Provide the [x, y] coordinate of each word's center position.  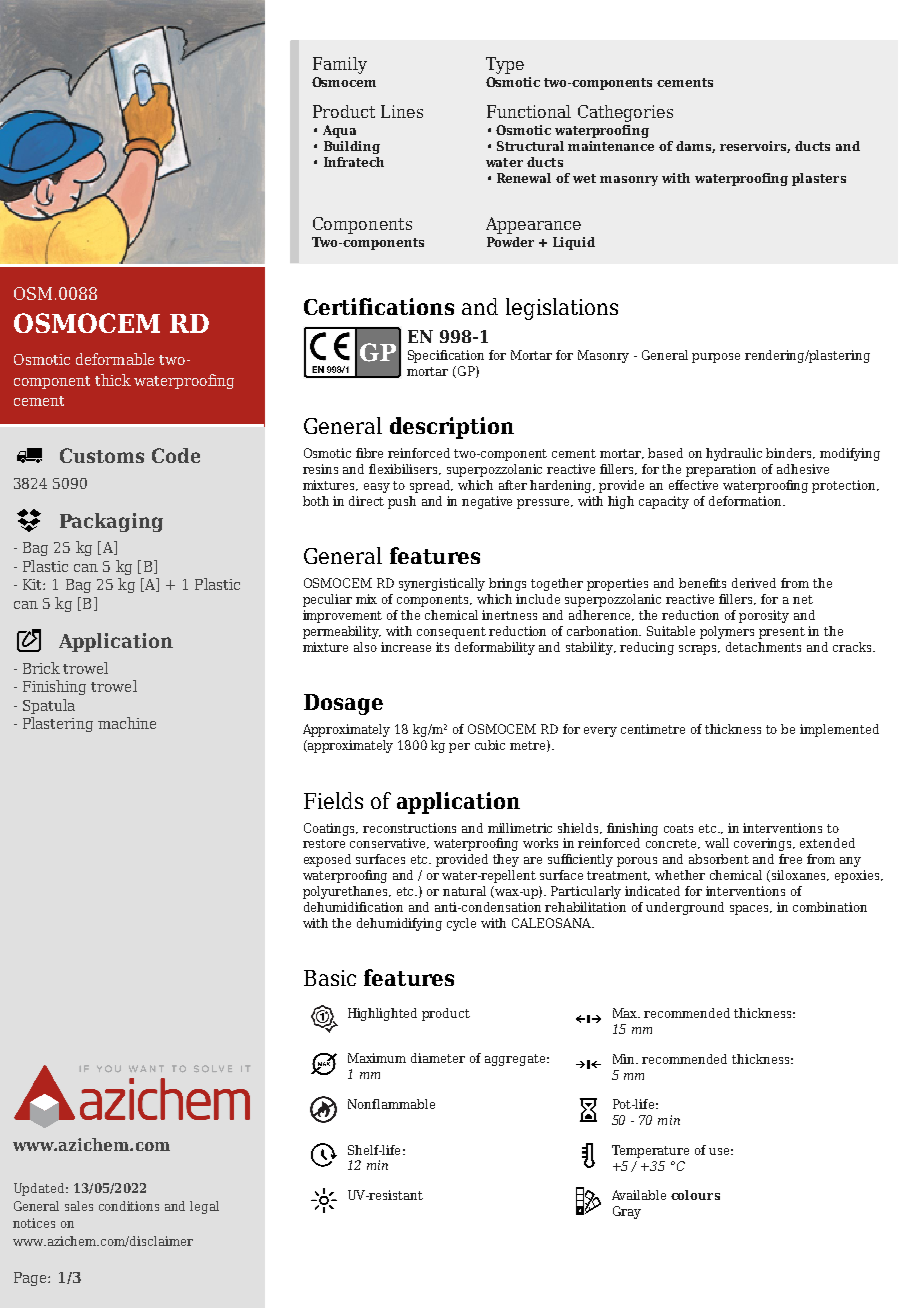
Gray [627, 1212]
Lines [402, 111]
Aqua [339, 131]
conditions [129, 1206]
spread [431, 486]
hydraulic [734, 454]
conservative [389, 843]
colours [695, 1195]
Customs [102, 455]
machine [127, 723]
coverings [764, 844]
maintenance [611, 146]
